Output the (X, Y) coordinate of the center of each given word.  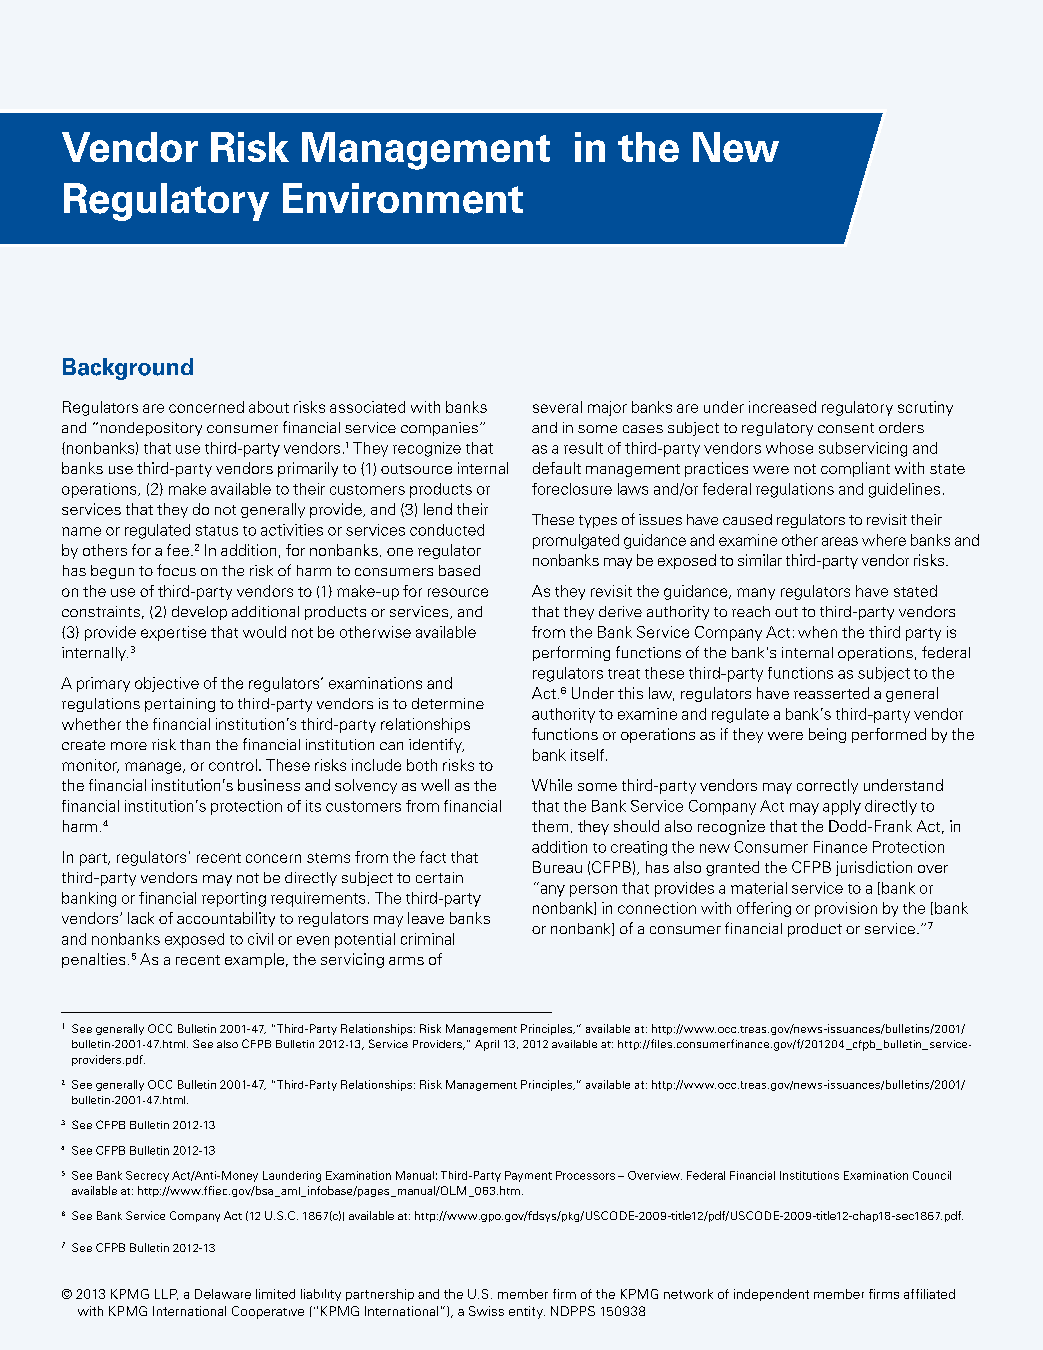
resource (458, 592)
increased (782, 407)
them (550, 826)
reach (751, 611)
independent (771, 1295)
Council (932, 1175)
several (557, 407)
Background (128, 369)
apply (842, 807)
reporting (234, 899)
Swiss (486, 1311)
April (487, 1045)
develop (199, 613)
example (256, 960)
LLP (166, 1294)
